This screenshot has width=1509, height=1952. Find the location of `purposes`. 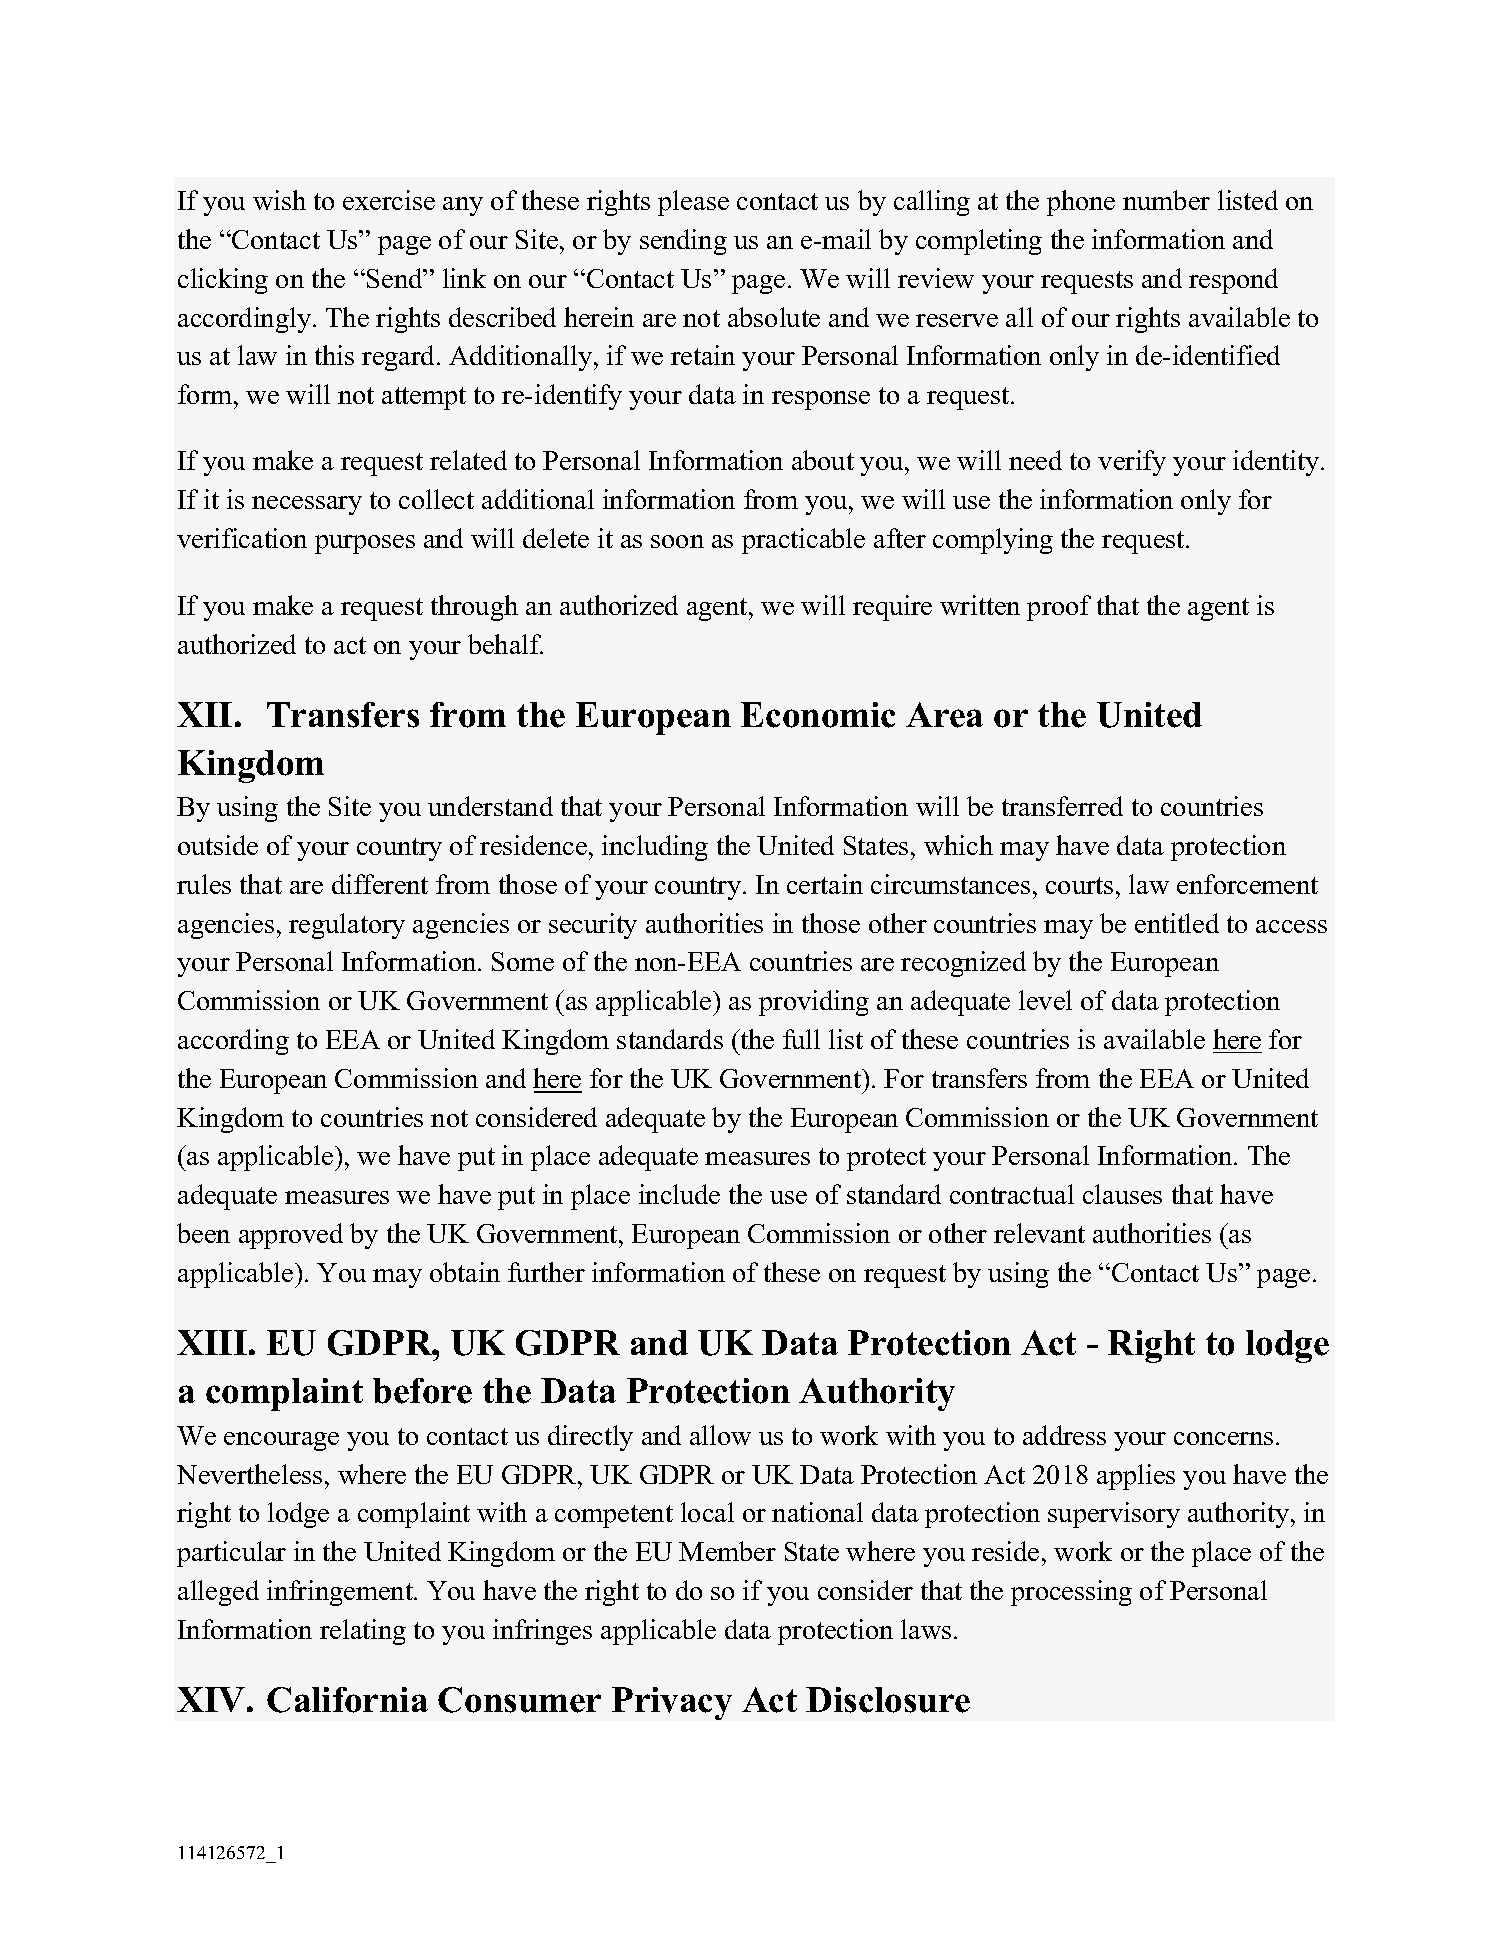

purposes is located at coordinates (365, 544).
